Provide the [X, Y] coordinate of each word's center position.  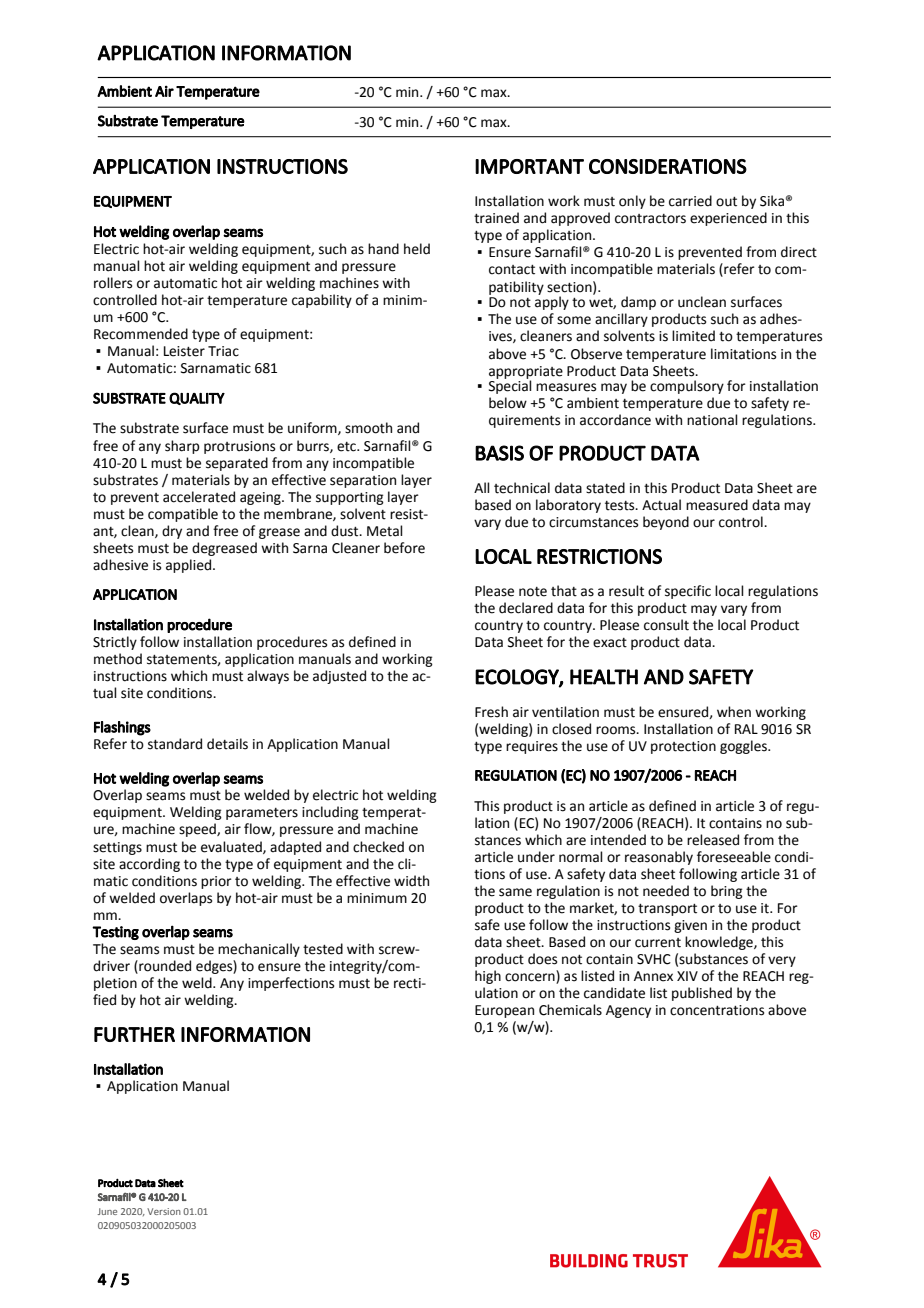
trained [496, 218]
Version [164, 1211]
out [726, 202]
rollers [113, 283]
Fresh [491, 712]
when [734, 712]
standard [175, 744]
